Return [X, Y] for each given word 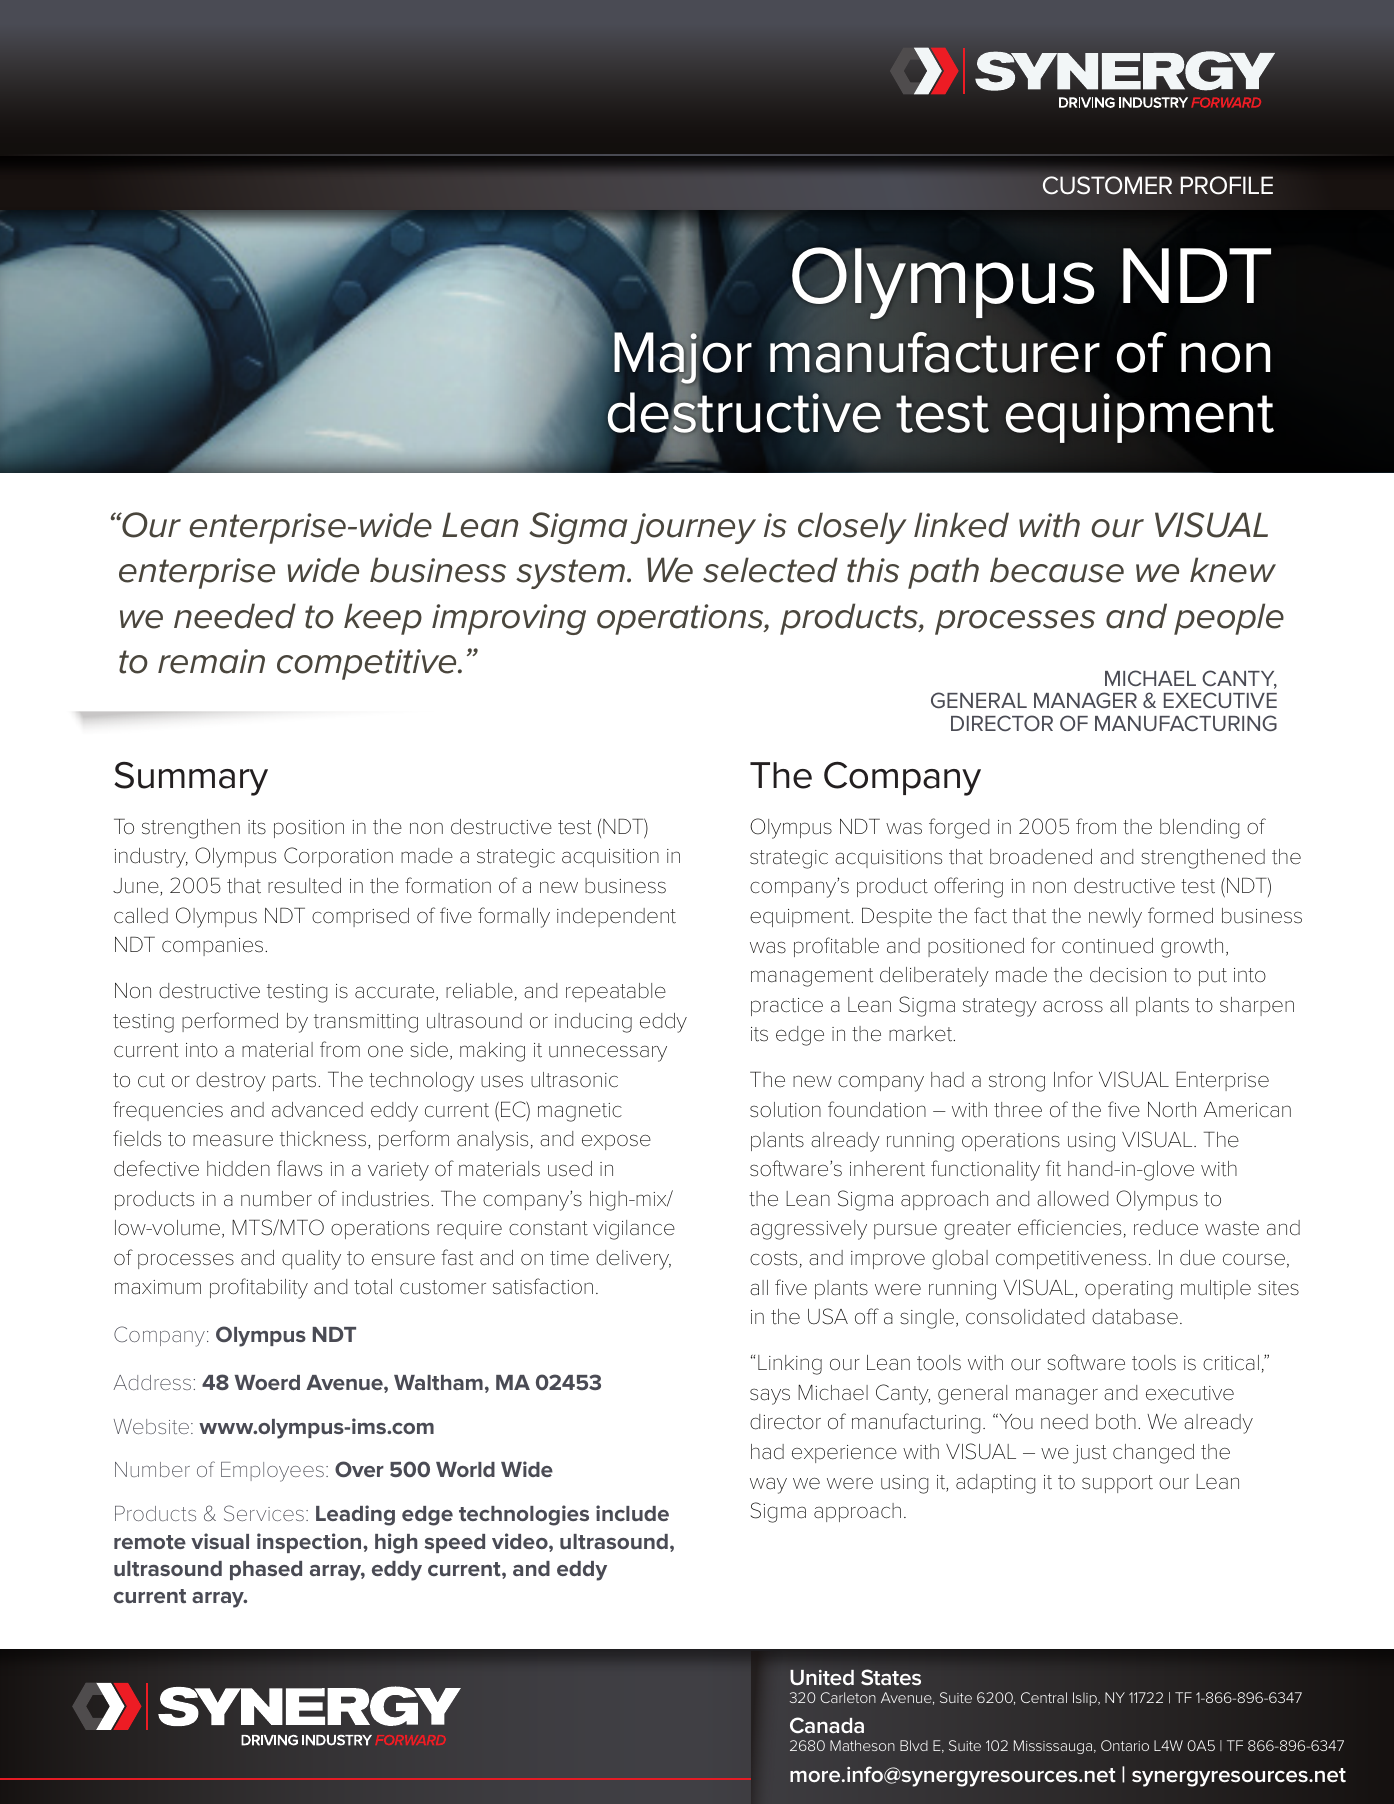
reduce [1166, 1228]
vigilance [634, 1230]
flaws [299, 1168]
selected [770, 570]
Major [683, 359]
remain [211, 661]
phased [266, 1570]
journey [693, 528]
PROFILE [1226, 185]
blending [1199, 829]
